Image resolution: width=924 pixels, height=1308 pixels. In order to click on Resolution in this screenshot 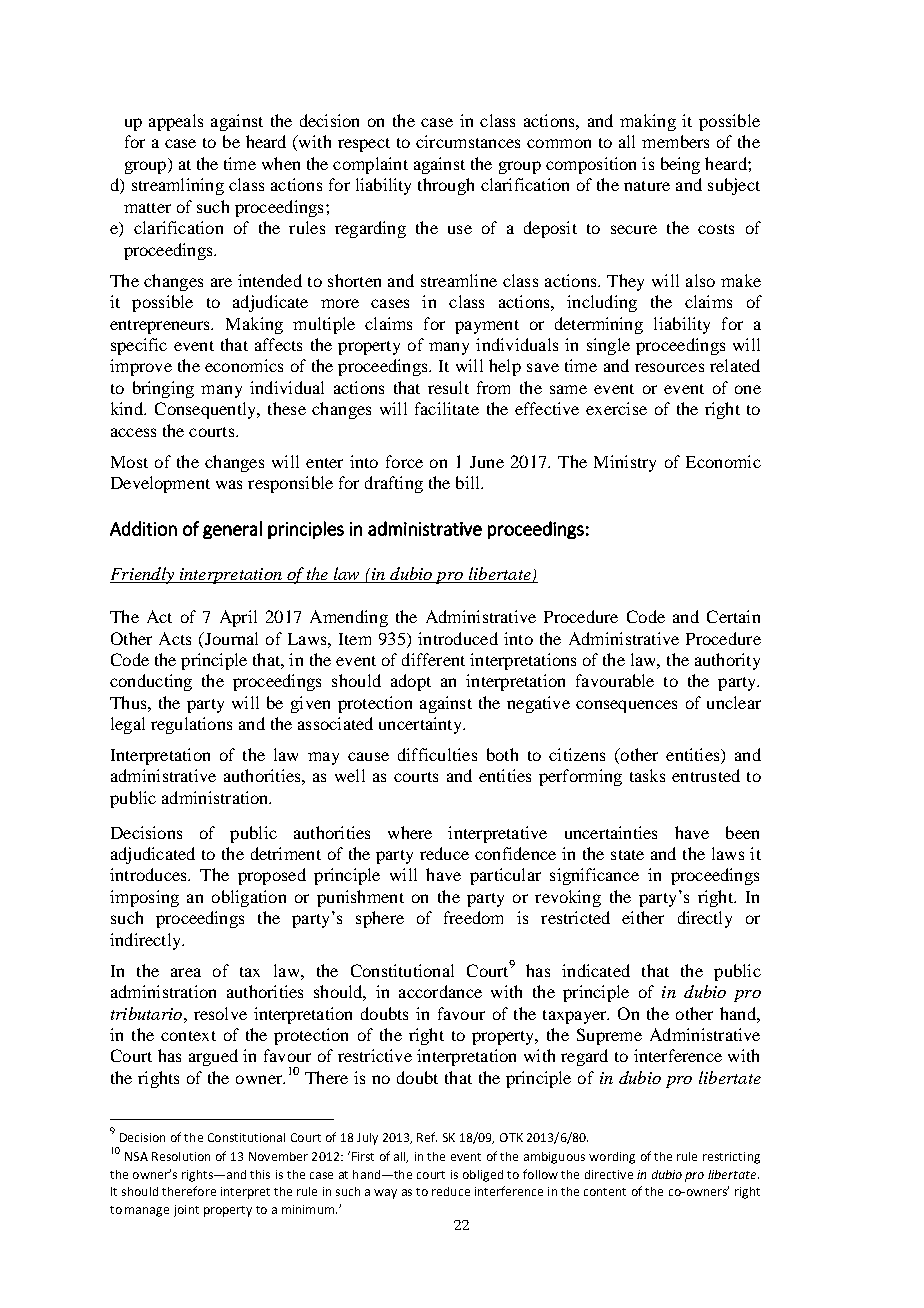, I will do `click(181, 1156)`.
